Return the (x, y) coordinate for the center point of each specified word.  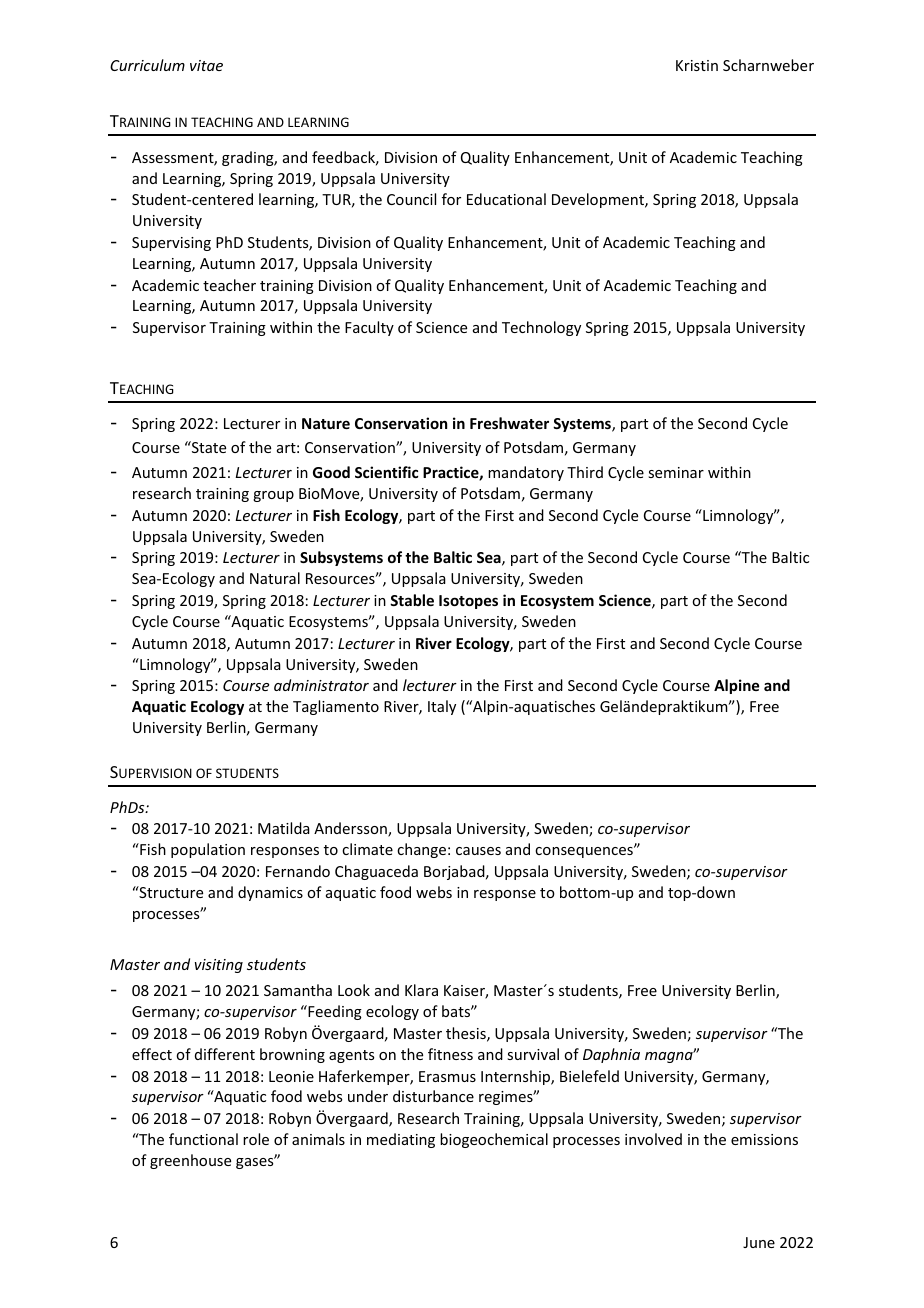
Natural (275, 578)
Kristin (697, 65)
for (451, 199)
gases (256, 1162)
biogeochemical (494, 1140)
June (759, 1242)
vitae (206, 65)
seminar (676, 472)
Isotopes (468, 602)
